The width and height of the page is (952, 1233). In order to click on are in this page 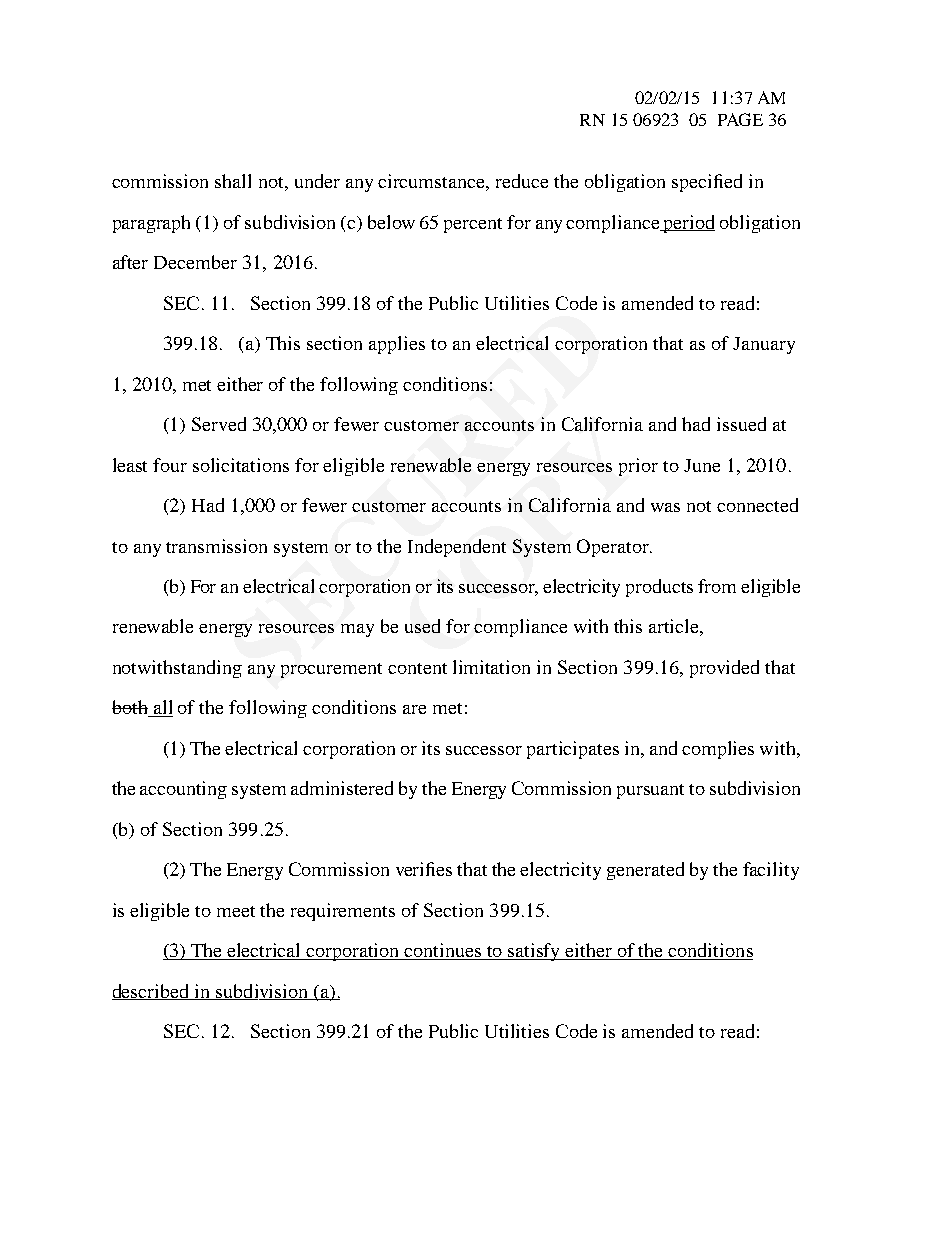, I will do `click(414, 709)`.
